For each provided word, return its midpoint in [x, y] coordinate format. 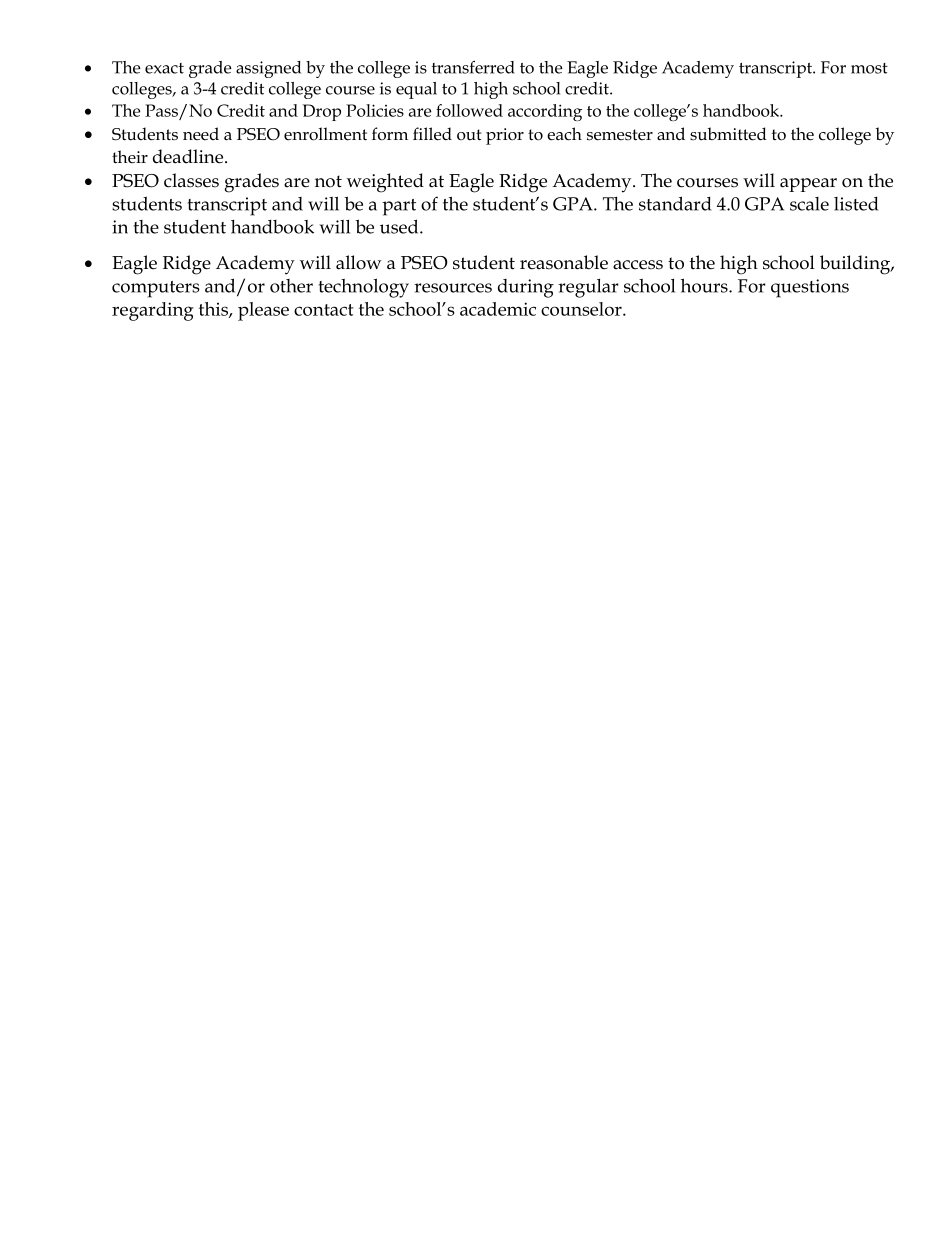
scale [809, 204]
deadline [189, 156]
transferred [473, 67]
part [399, 207]
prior [505, 136]
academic [498, 309]
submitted [728, 134]
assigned [268, 69]
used [400, 226]
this [214, 310]
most [869, 68]
